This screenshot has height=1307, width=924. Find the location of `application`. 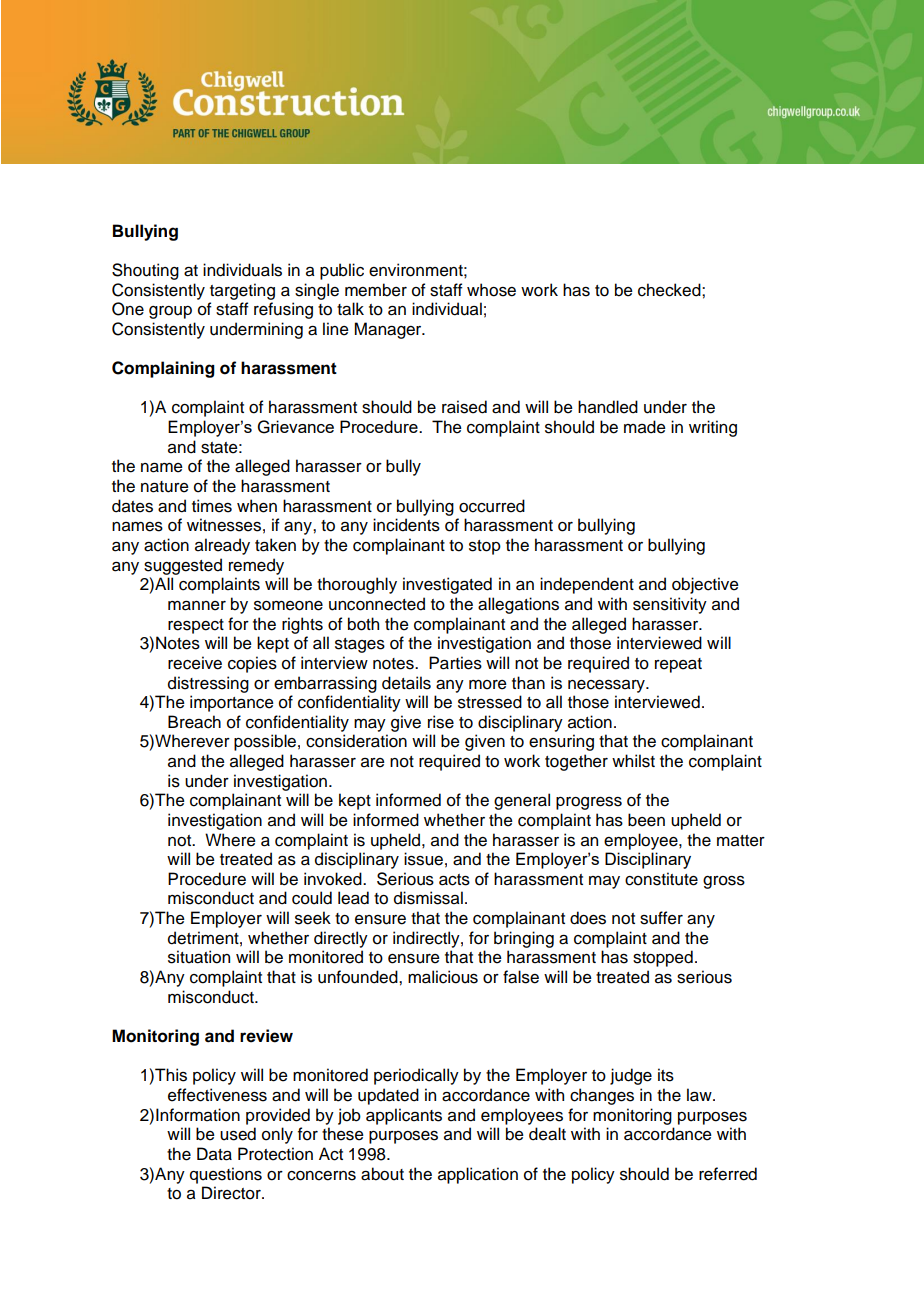

application is located at coordinates (478, 1175).
